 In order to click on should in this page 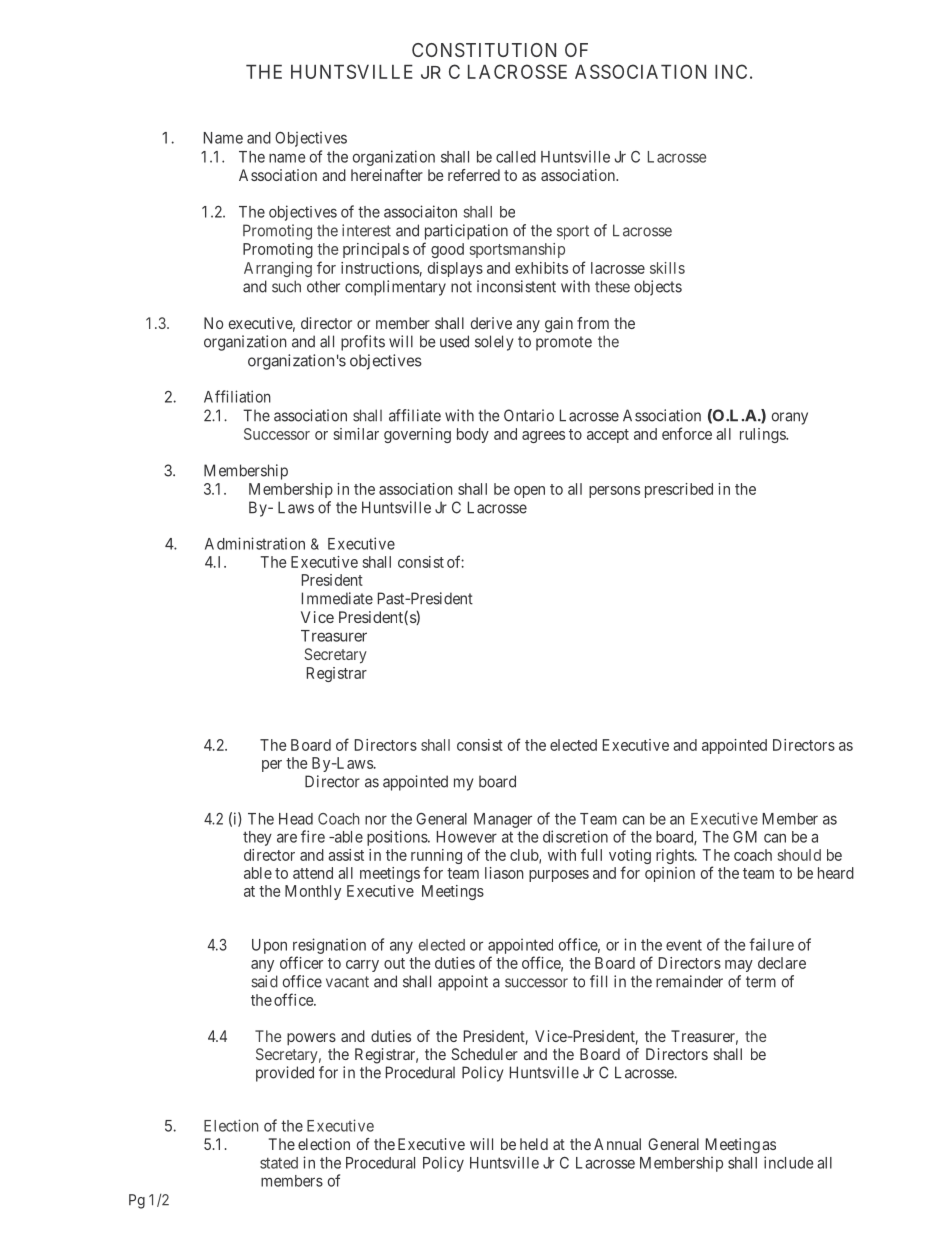, I will do `click(799, 855)`.
